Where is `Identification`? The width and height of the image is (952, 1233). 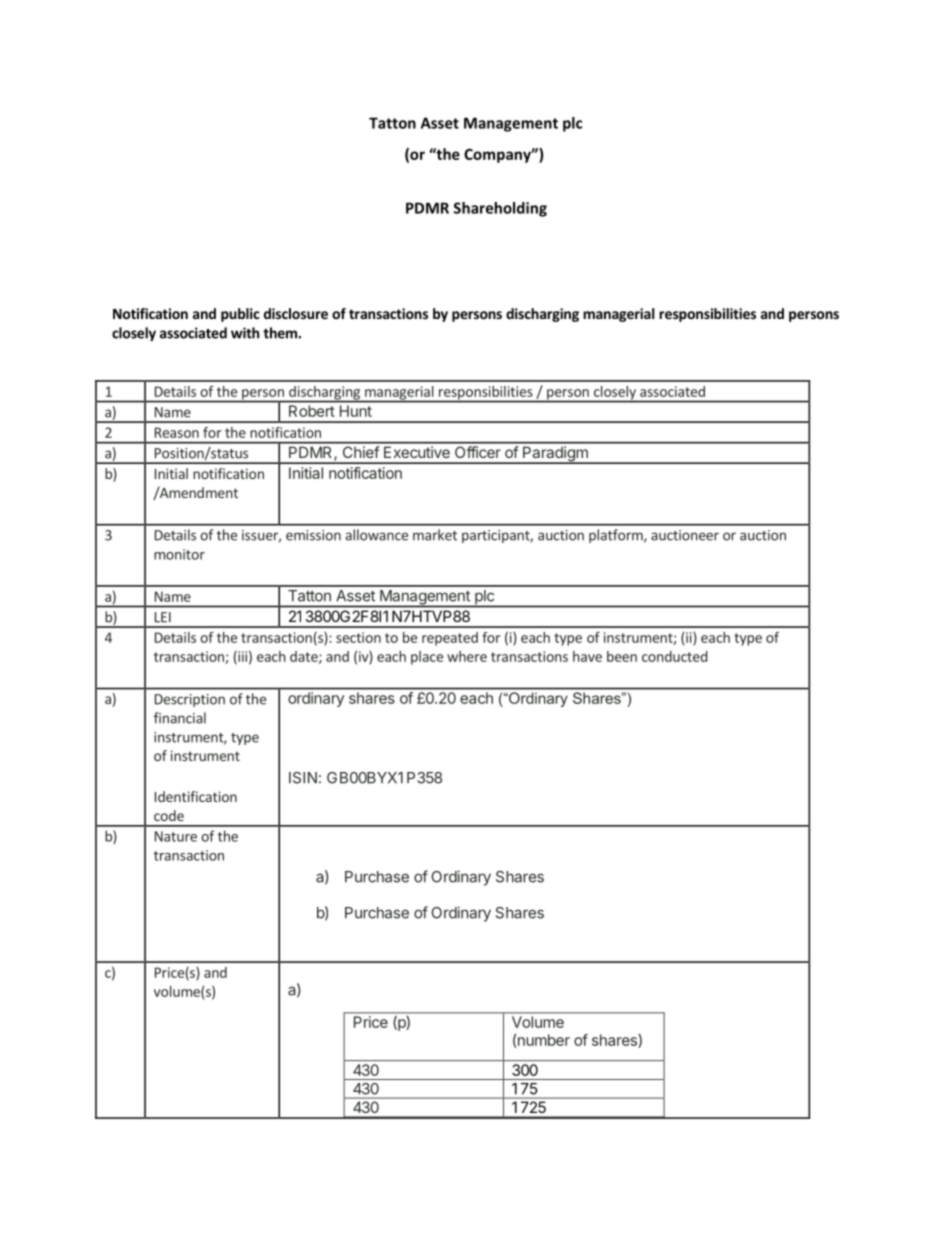
Identification is located at coordinates (196, 796).
